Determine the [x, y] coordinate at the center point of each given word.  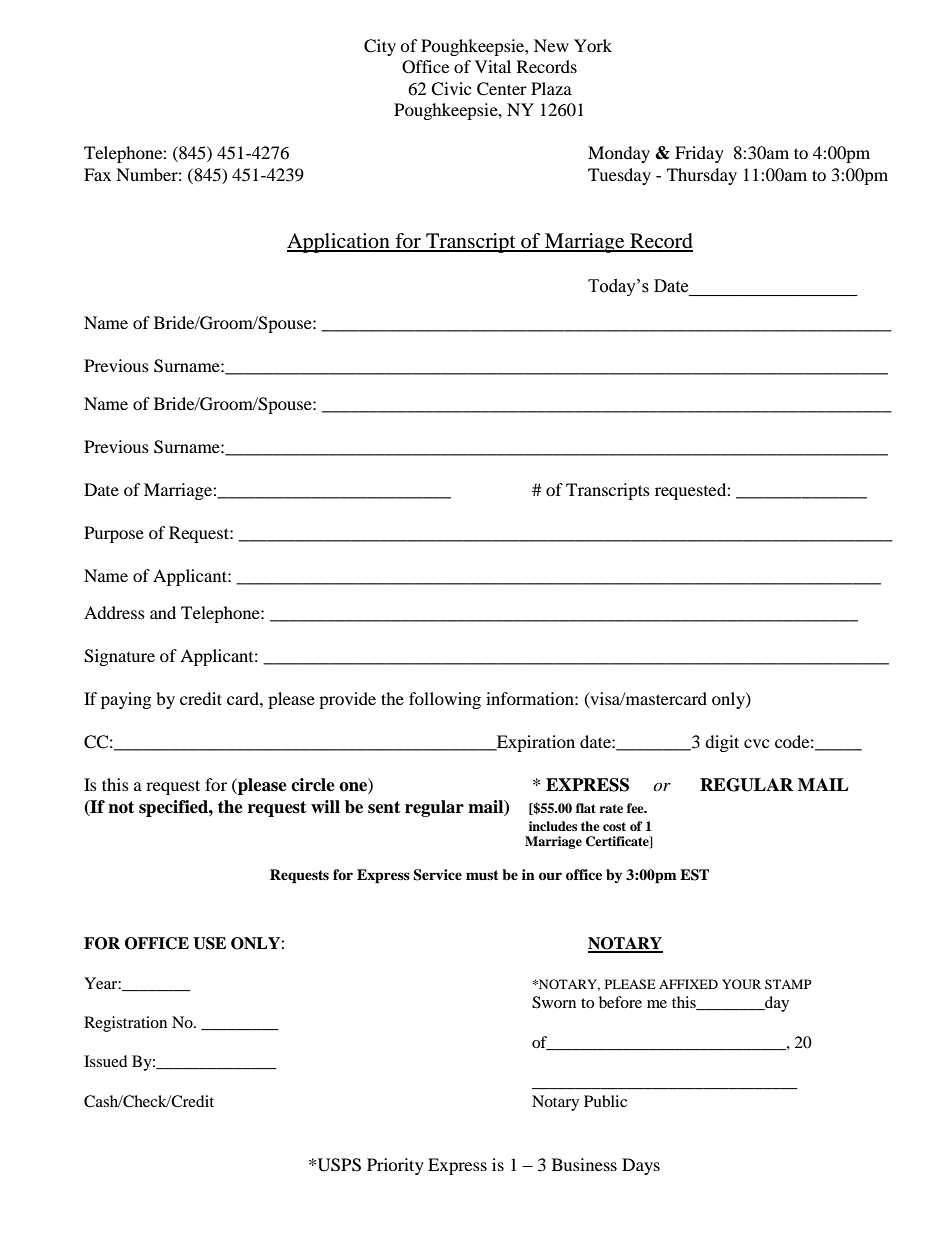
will [325, 806]
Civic [451, 89]
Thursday [702, 176]
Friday [699, 154]
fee [636, 808]
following [445, 700]
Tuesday [619, 176]
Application [339, 243]
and [163, 612]
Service [437, 875]
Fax [97, 174]
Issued [106, 1061]
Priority [395, 1166]
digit [722, 743]
